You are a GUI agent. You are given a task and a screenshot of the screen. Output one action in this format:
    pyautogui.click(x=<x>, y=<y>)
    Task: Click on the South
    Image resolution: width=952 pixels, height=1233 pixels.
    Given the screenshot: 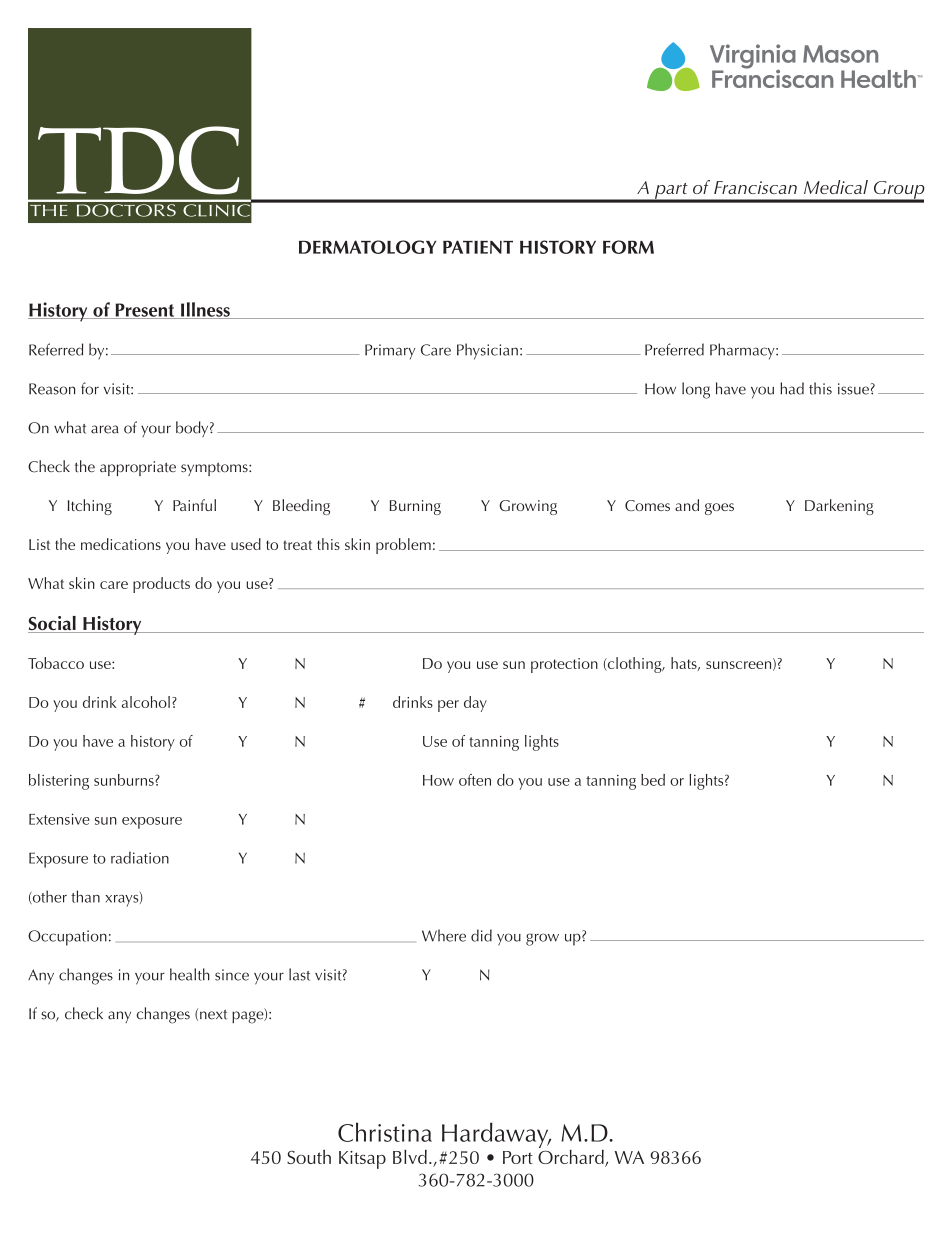 What is the action you would take?
    pyautogui.click(x=309, y=1157)
